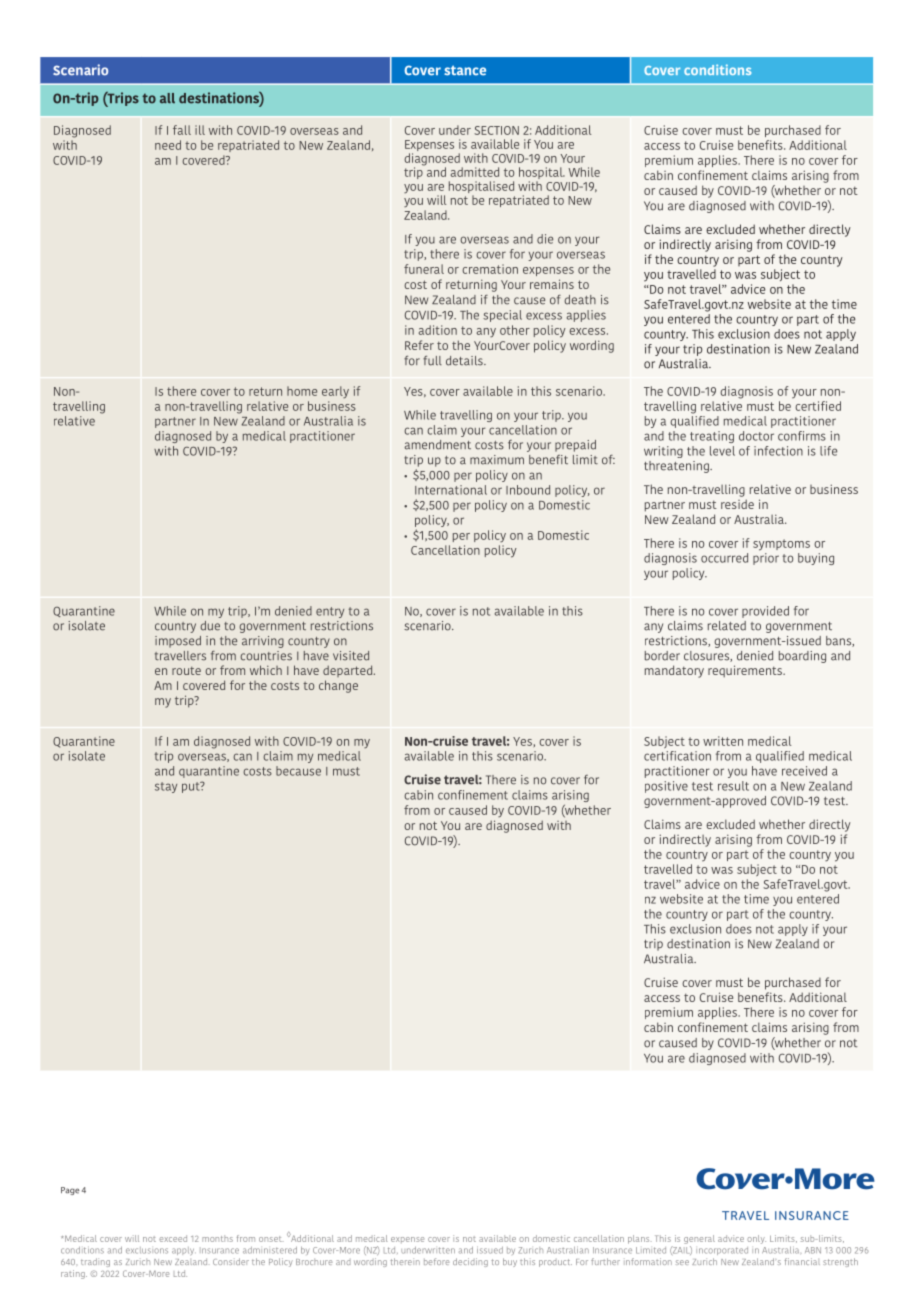 The image size is (924, 1308). What do you see at coordinates (351, 656) in the page?
I see `visited` at bounding box center [351, 656].
